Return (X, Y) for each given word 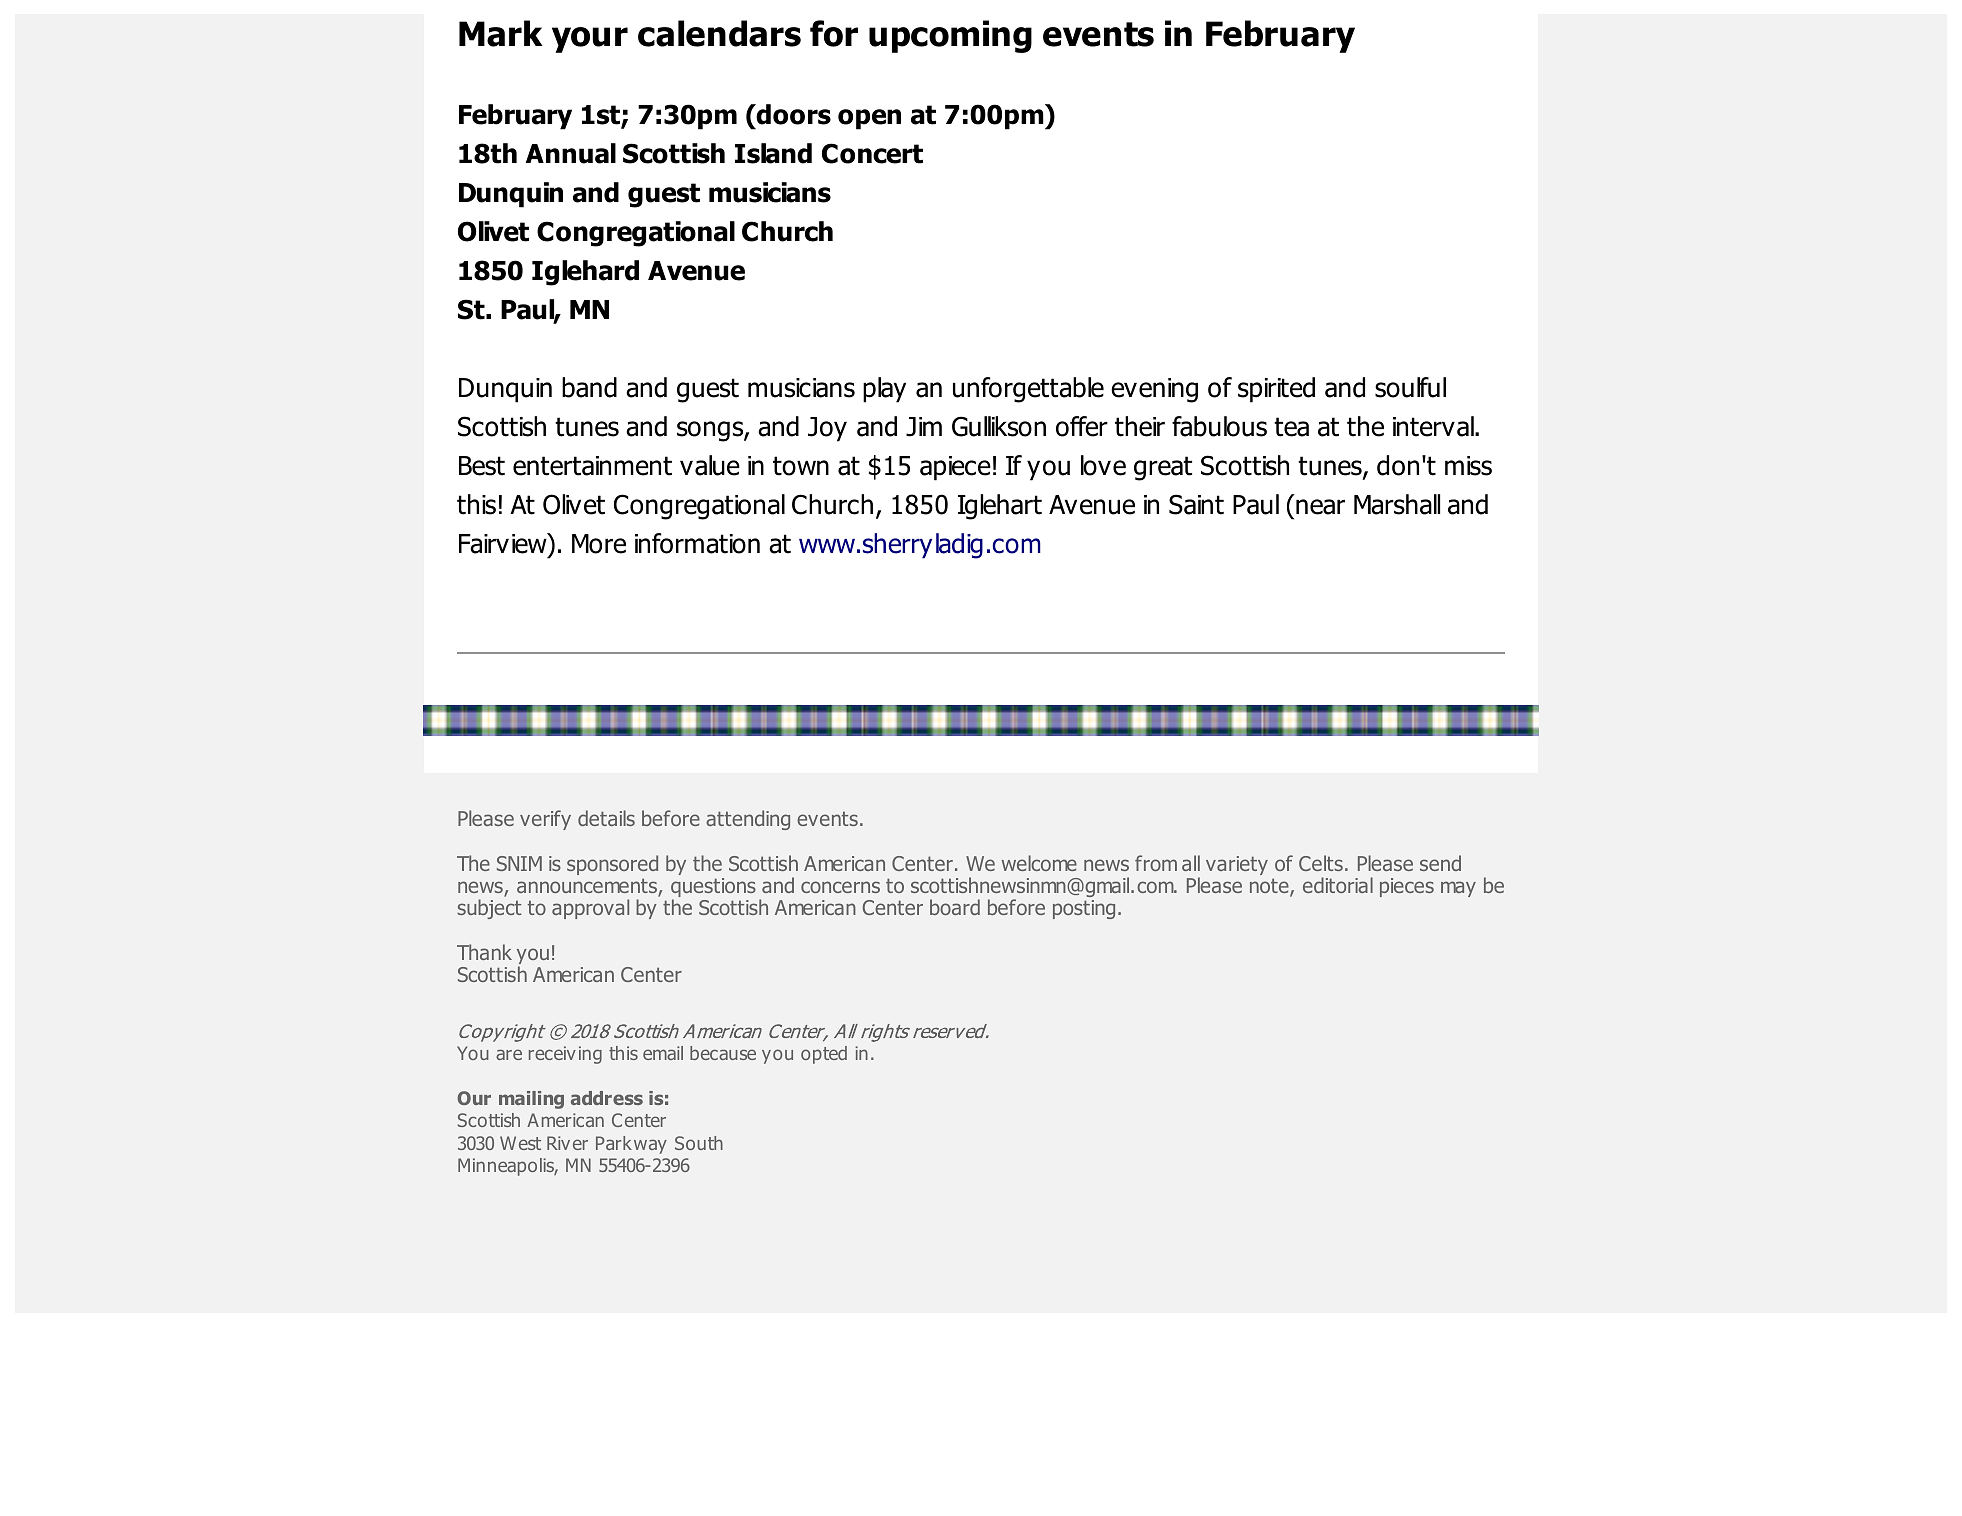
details (606, 818)
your (590, 40)
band (589, 387)
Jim (924, 427)
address (607, 1098)
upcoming (950, 36)
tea (1291, 427)
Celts (1321, 863)
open (869, 119)
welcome (1039, 863)
